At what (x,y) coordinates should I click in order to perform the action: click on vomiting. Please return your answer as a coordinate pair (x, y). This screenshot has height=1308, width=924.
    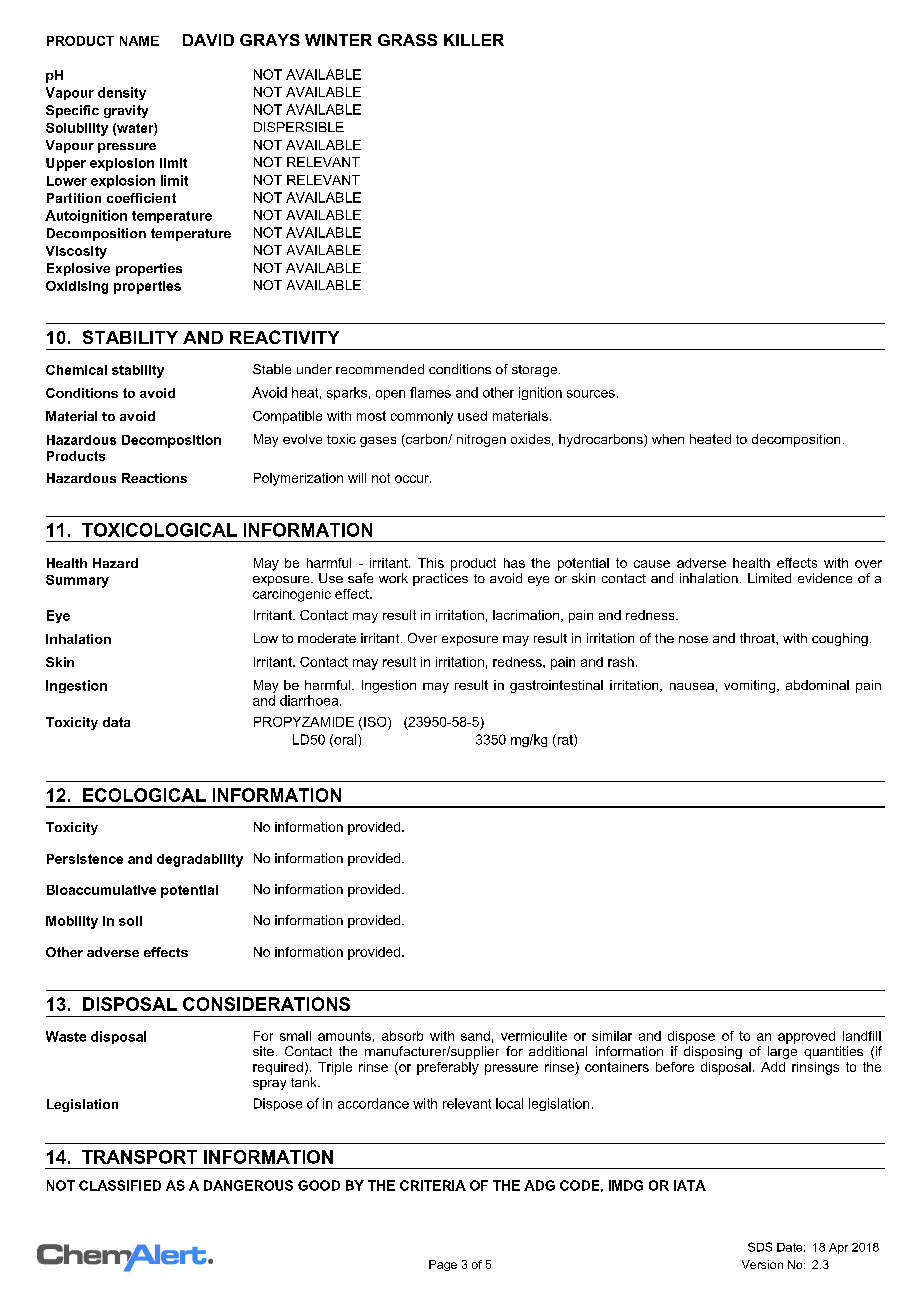
    Looking at the image, I should click on (749, 686).
